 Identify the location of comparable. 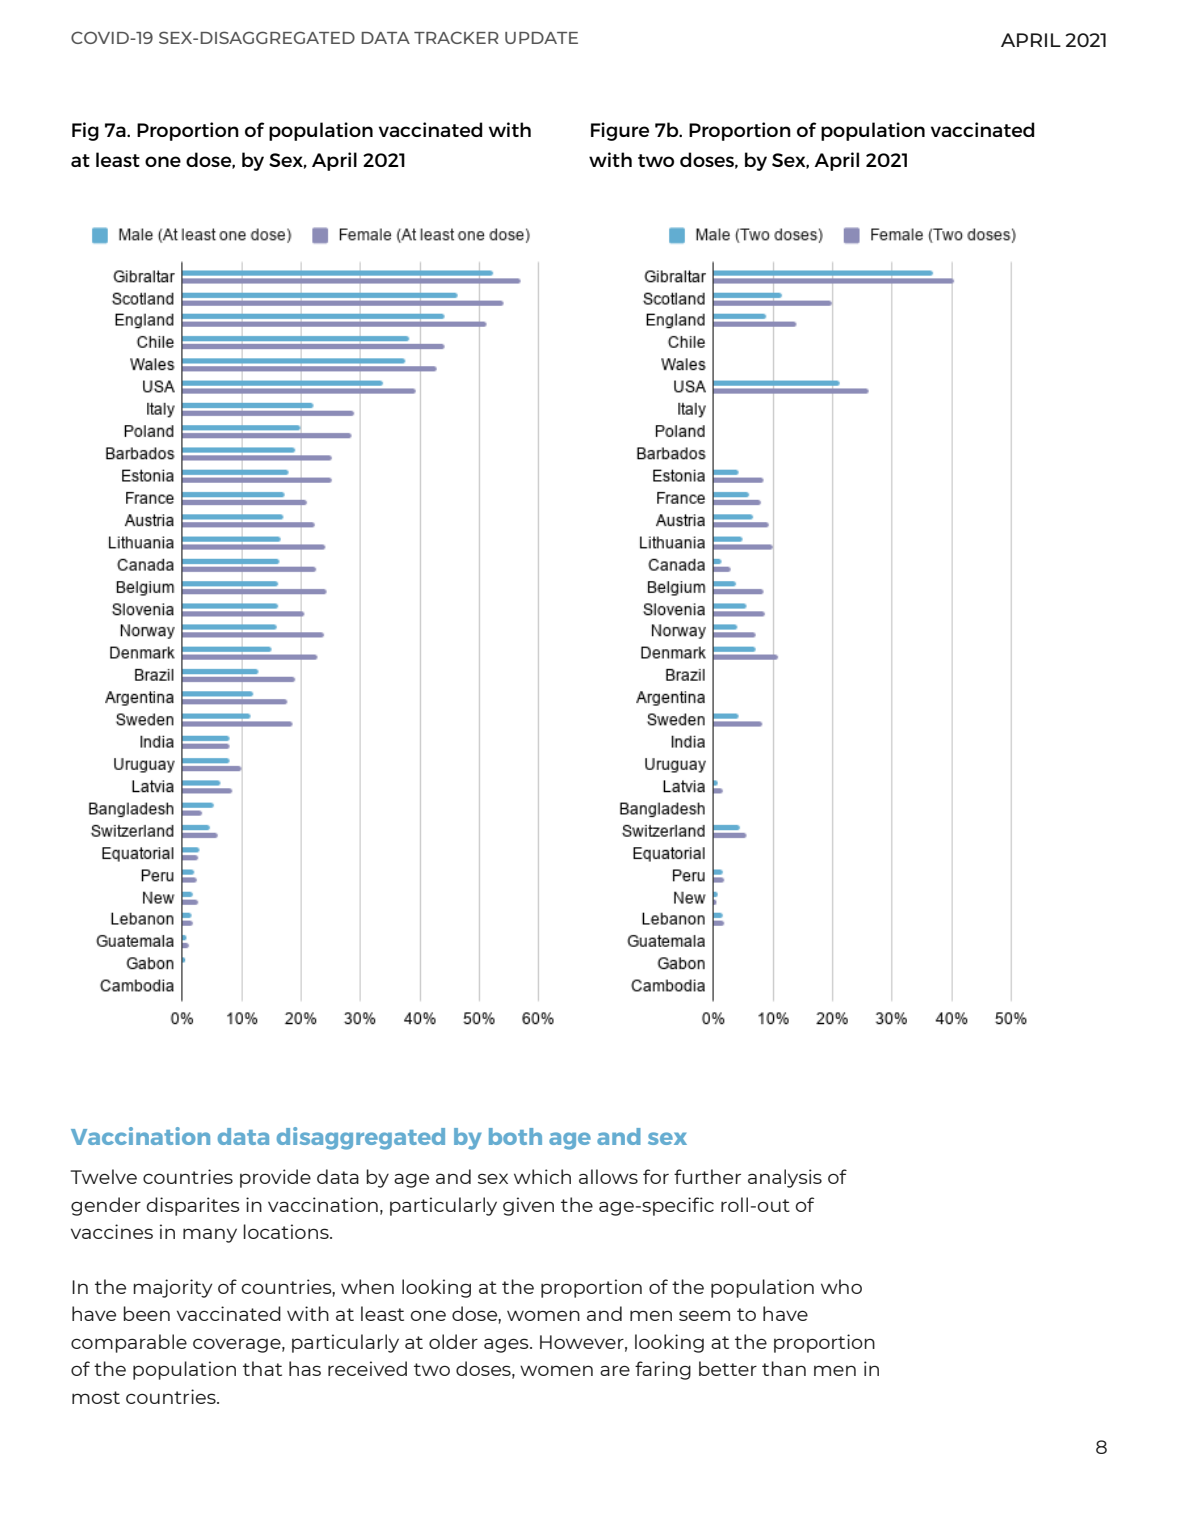
(129, 1343).
